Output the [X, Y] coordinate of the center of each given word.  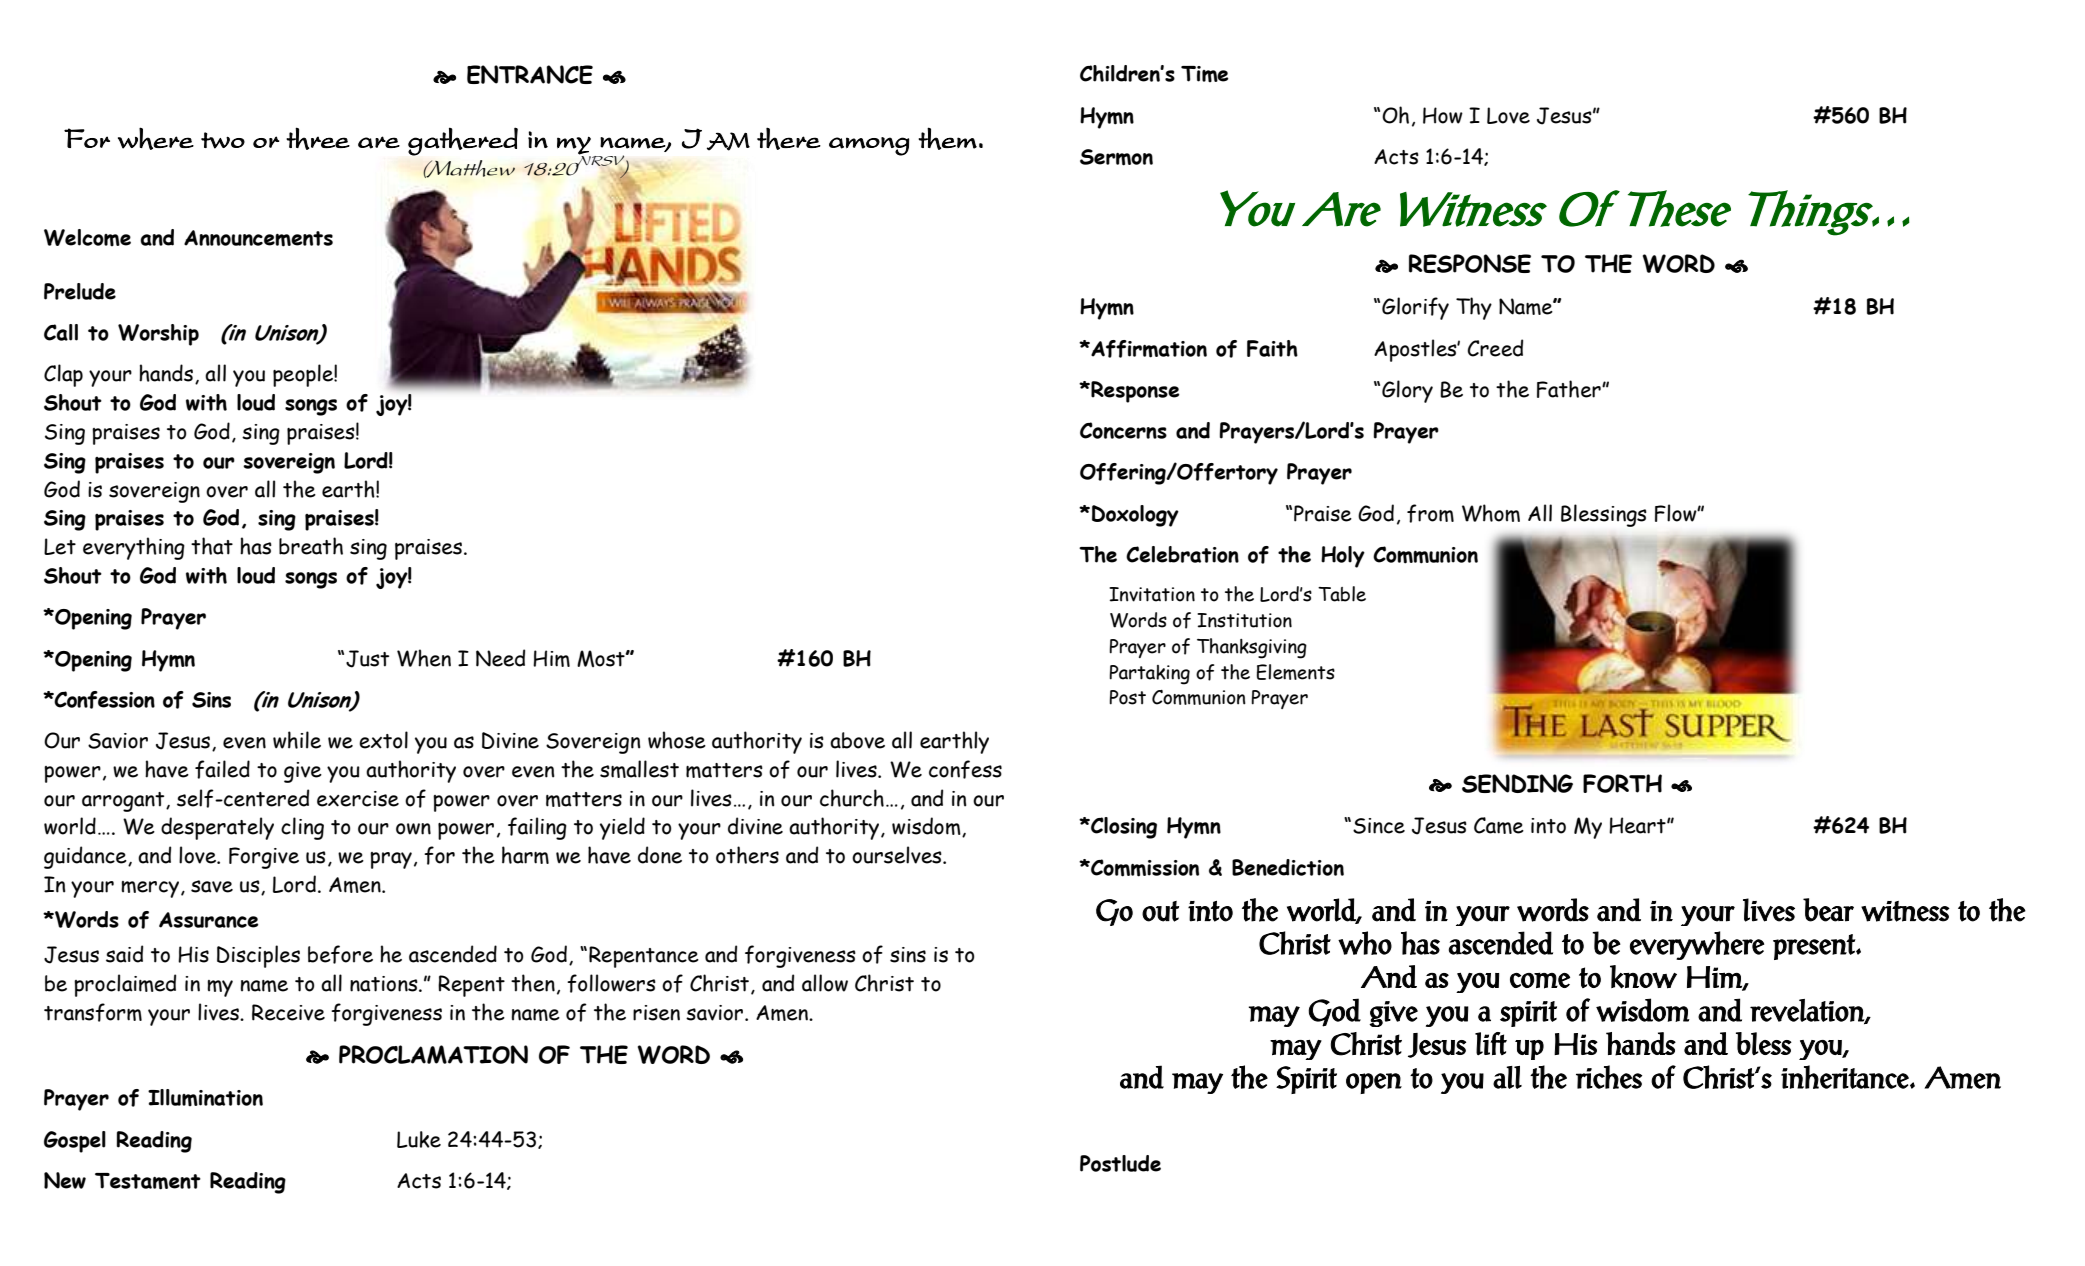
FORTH [1622, 783]
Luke [419, 1139]
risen [656, 1013]
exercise [358, 799]
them [947, 138]
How [1443, 115]
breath [311, 546]
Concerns [1123, 430]
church [852, 798]
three [318, 138]
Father [1570, 389]
